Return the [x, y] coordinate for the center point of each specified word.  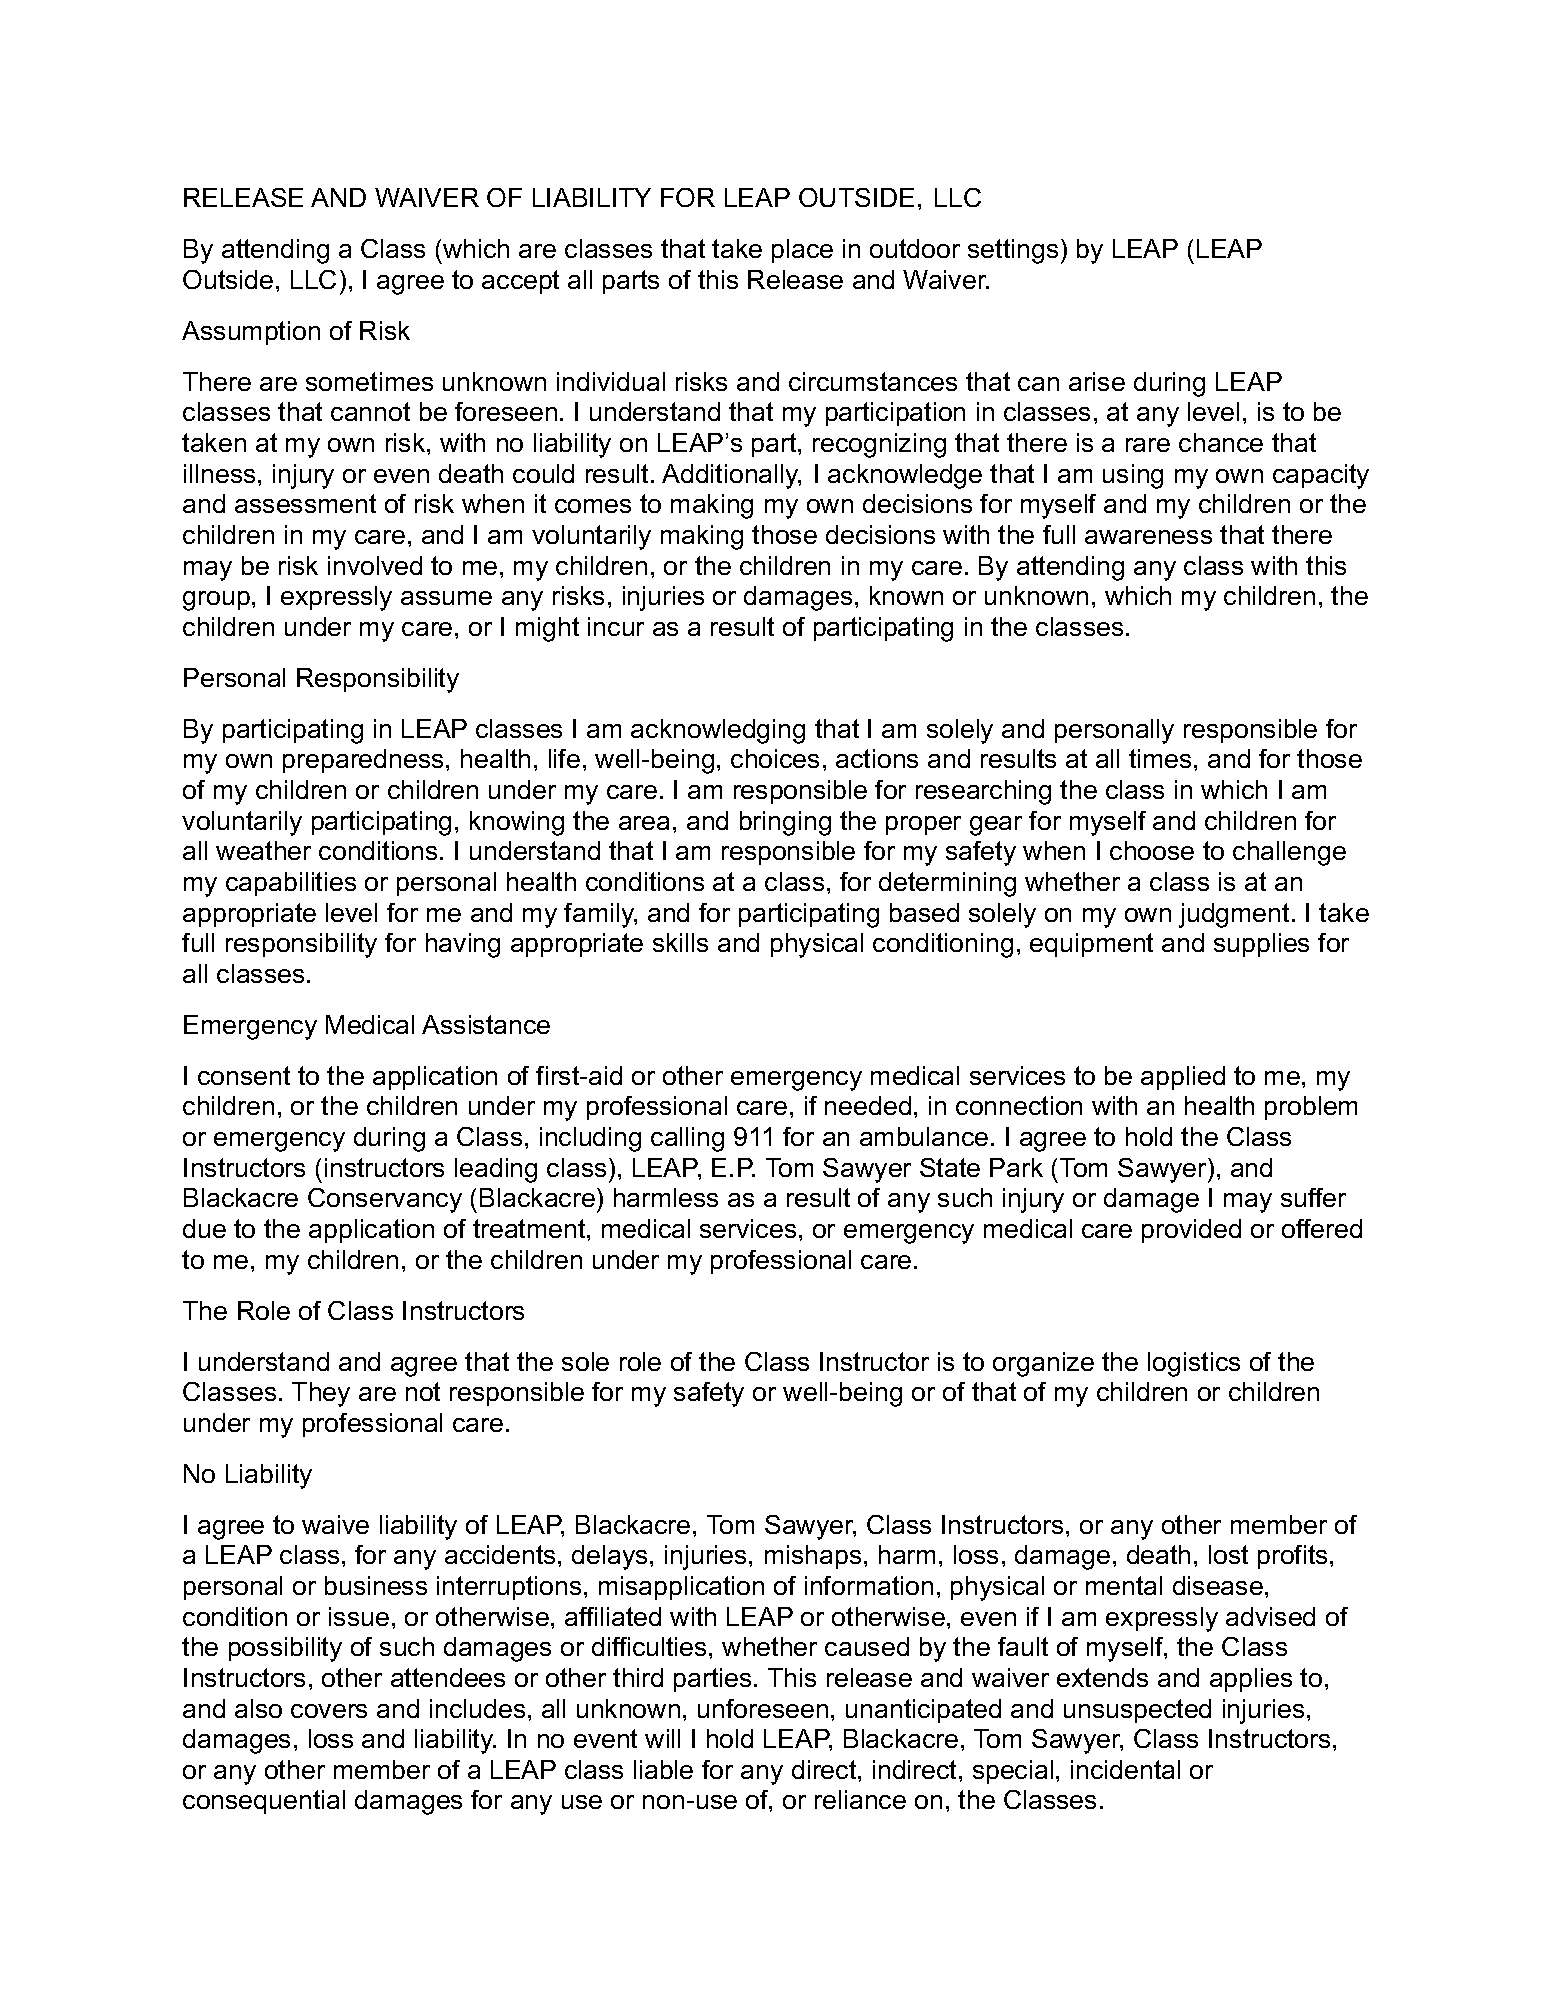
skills [680, 942]
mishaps [813, 1557]
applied [1183, 1078]
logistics [1194, 1364]
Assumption [251, 333]
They [321, 1394]
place [802, 251]
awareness [1148, 537]
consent [244, 1075]
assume [446, 598]
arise [1097, 381]
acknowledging [718, 731]
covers [329, 1711]
